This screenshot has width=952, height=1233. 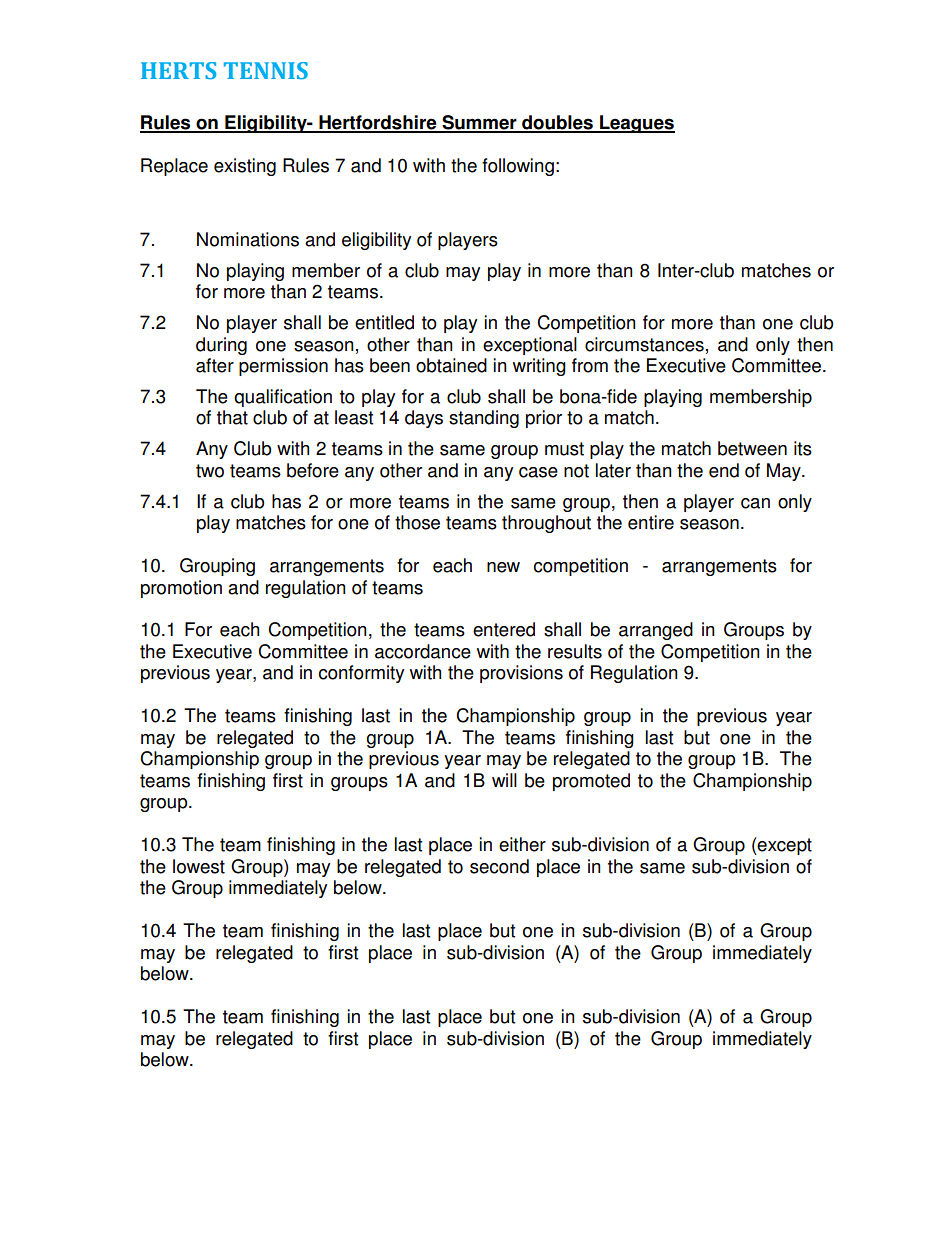 What do you see at coordinates (199, 866) in the screenshot?
I see `lowest` at bounding box center [199, 866].
